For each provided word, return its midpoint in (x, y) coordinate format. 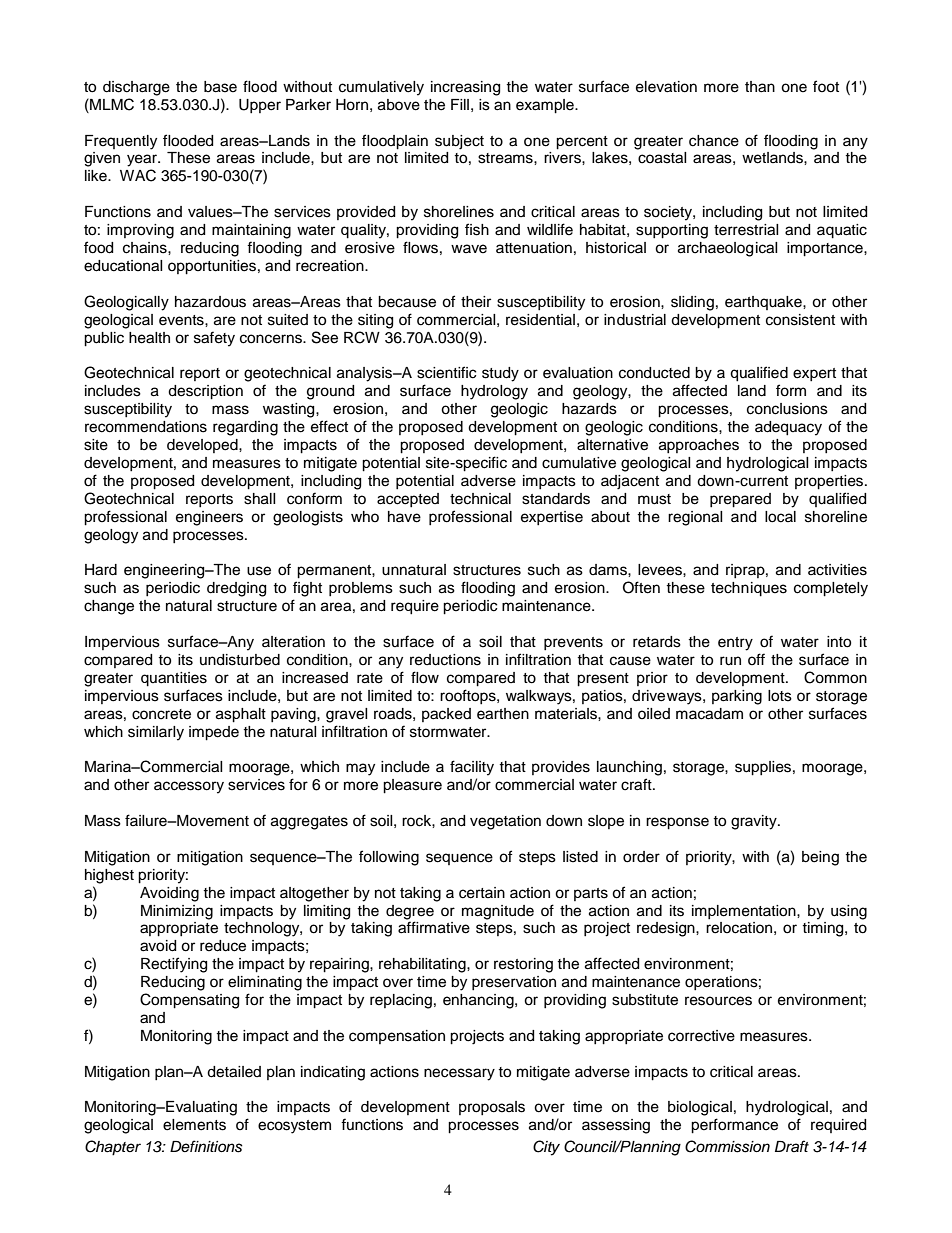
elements (194, 1125)
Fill (460, 104)
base (220, 87)
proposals (492, 1108)
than (760, 87)
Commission (727, 1146)
